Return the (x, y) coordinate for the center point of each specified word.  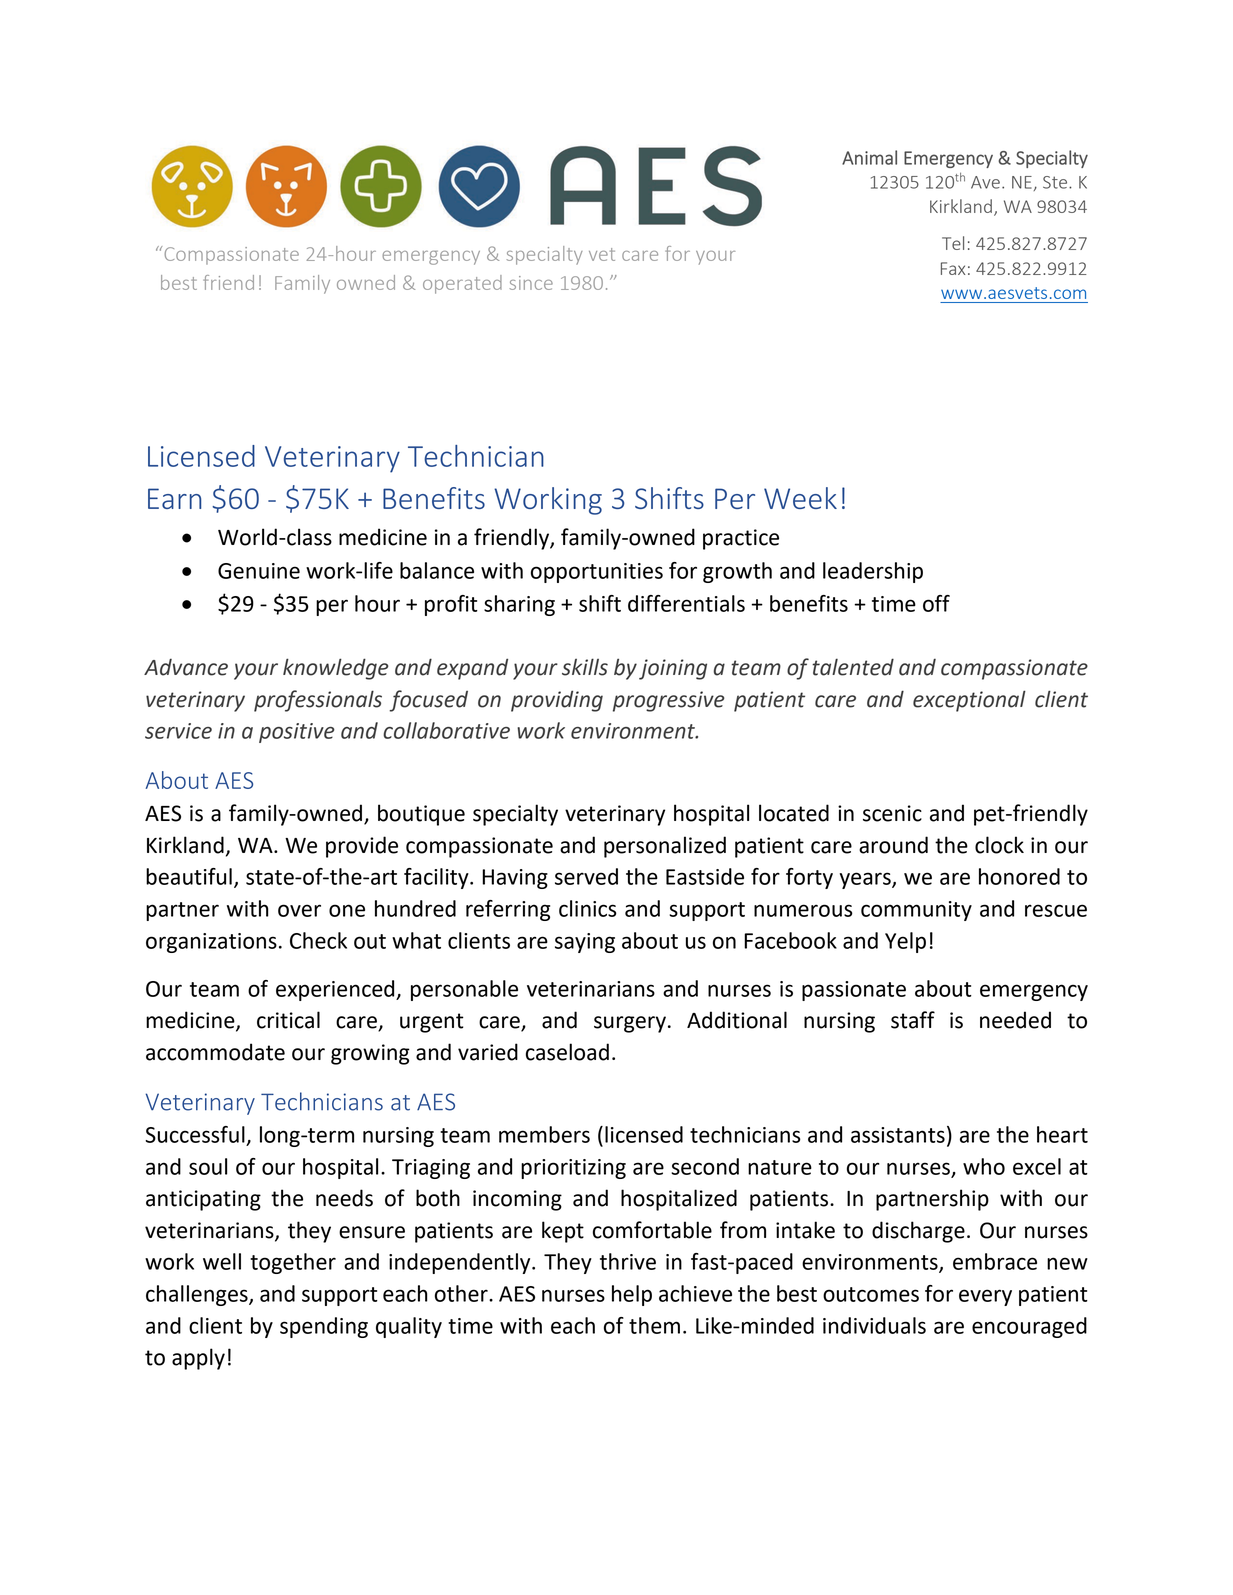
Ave (985, 182)
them (654, 1325)
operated (462, 284)
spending (324, 1327)
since (531, 283)
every (985, 1297)
